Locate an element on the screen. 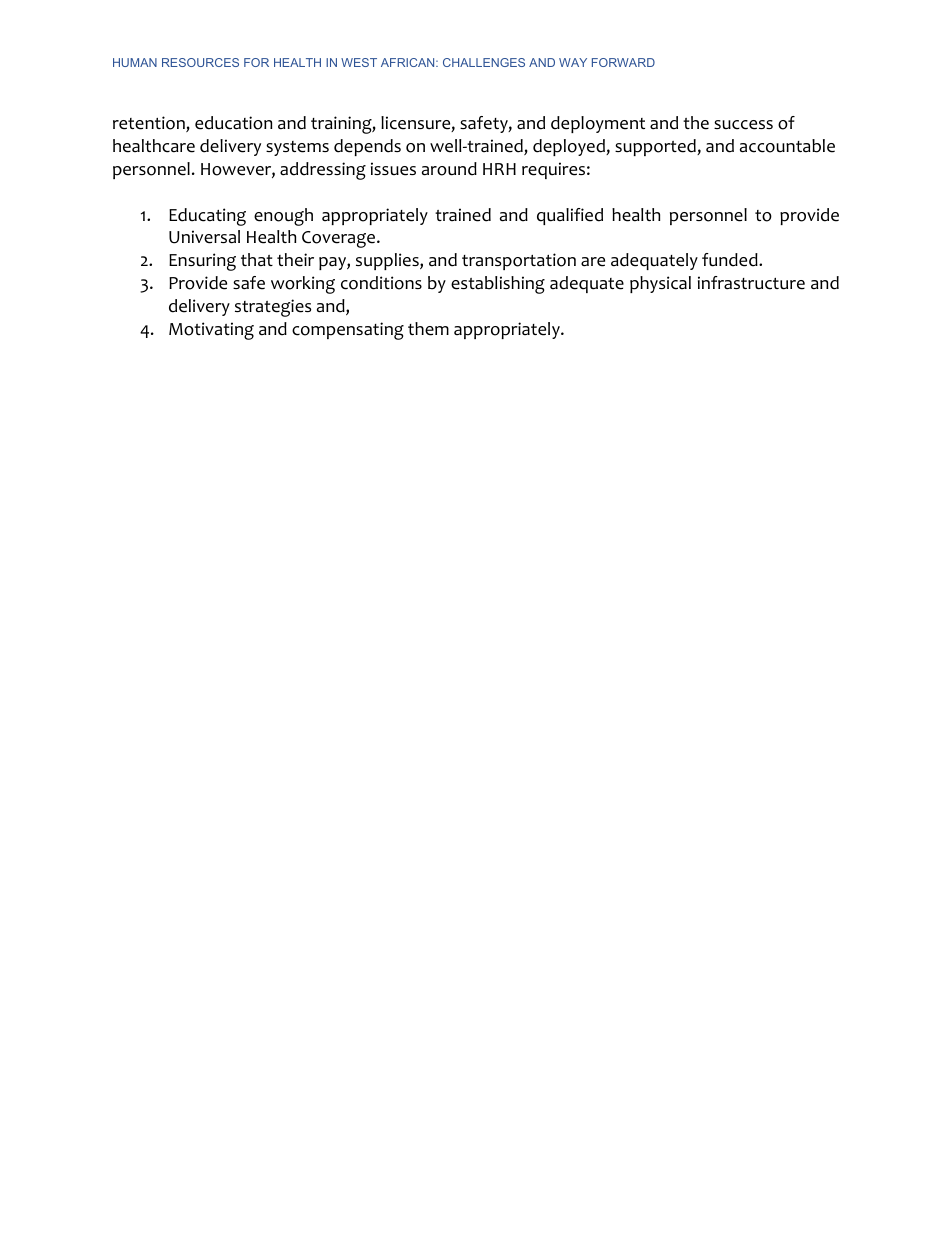  physical is located at coordinates (660, 284).
